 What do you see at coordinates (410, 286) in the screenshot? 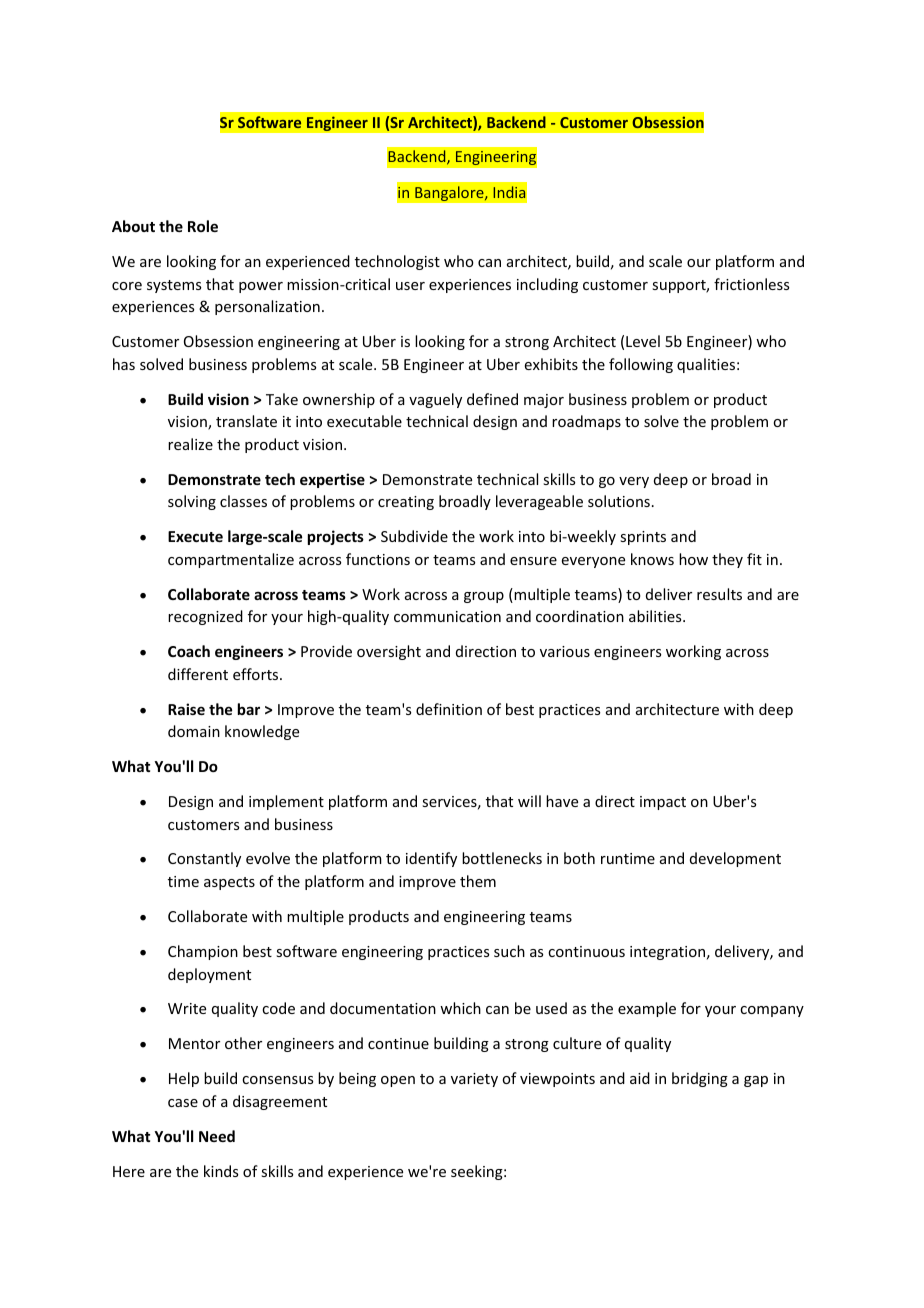
I see `user` at bounding box center [410, 286].
